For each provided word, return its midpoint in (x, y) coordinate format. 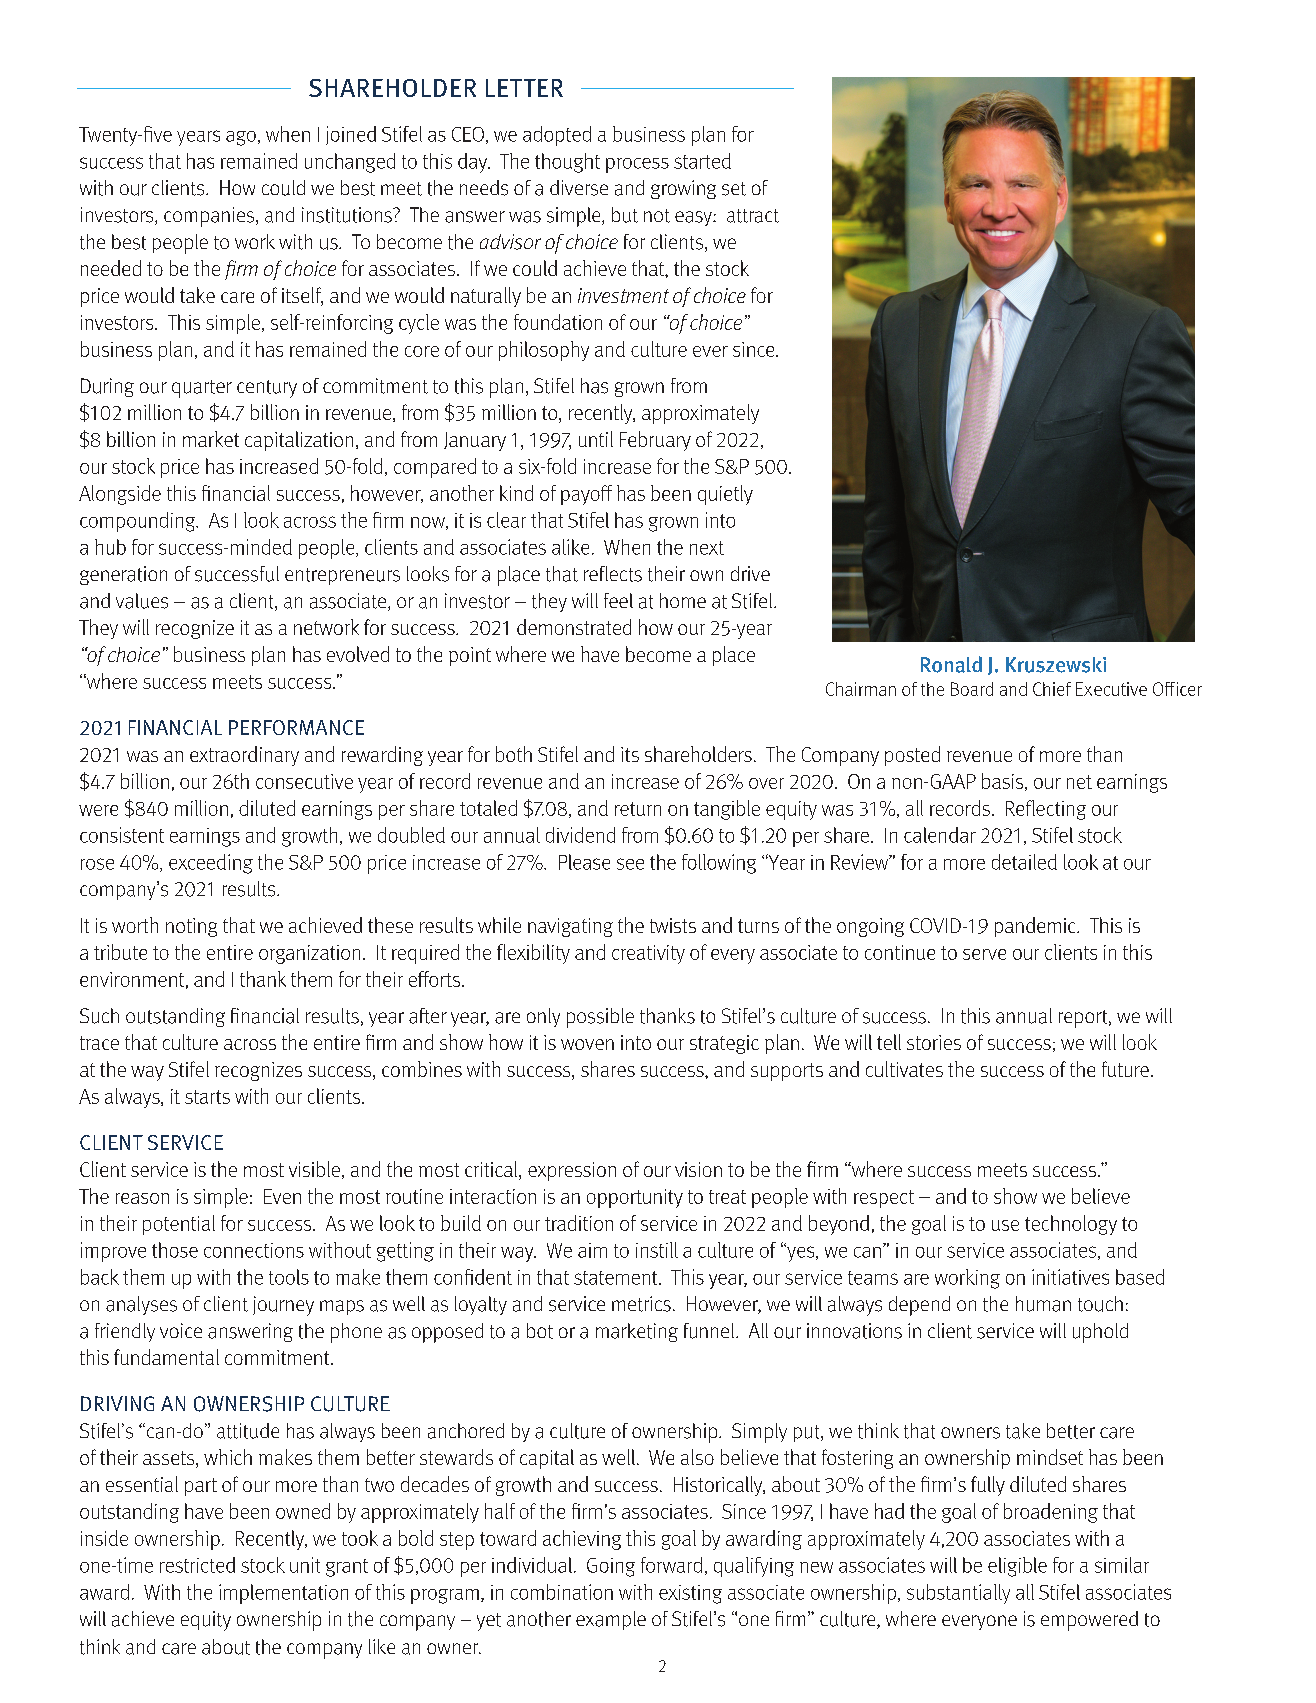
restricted (197, 1565)
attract (753, 216)
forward (671, 1565)
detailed (1024, 862)
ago (241, 138)
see (630, 864)
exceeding (211, 864)
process (637, 165)
